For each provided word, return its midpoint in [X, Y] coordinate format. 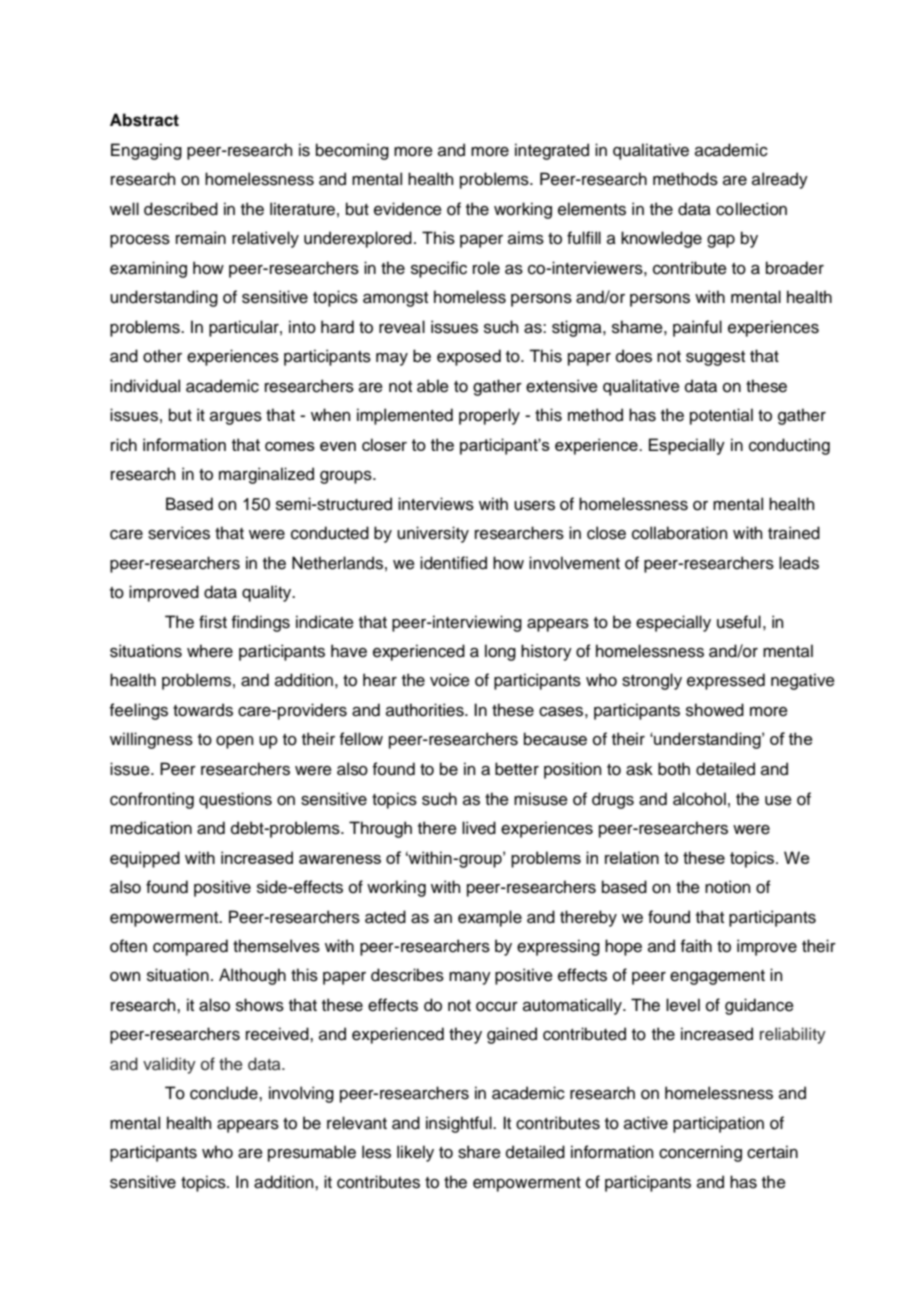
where [210, 651]
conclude [225, 1093]
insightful [460, 1124]
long [500, 652]
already [780, 180]
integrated [552, 151]
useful [739, 622]
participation [718, 1124]
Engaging [146, 151]
